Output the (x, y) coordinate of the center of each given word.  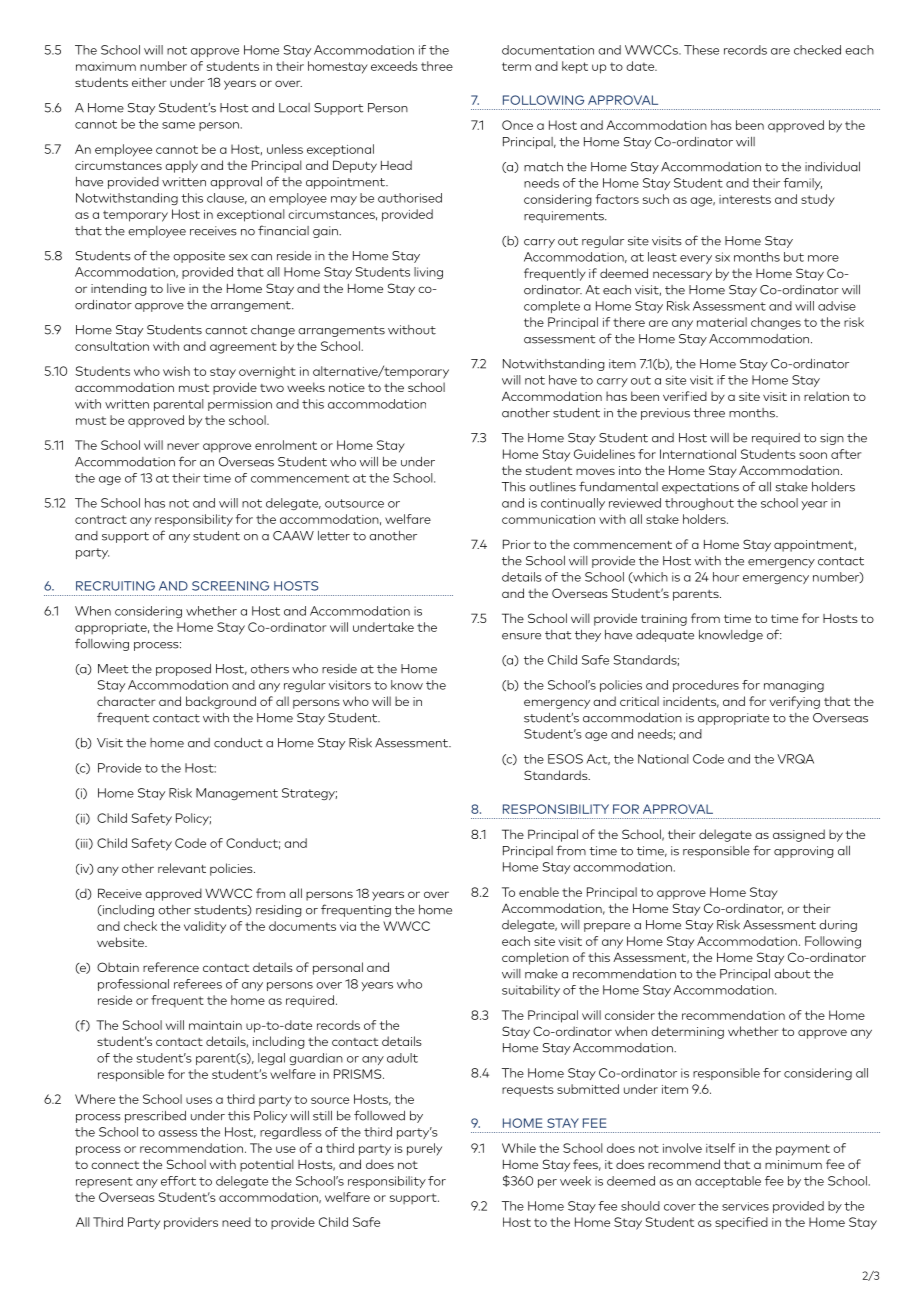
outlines (552, 487)
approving (804, 852)
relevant (182, 868)
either (149, 82)
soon (813, 455)
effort (178, 1181)
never (183, 446)
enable (539, 892)
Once (517, 125)
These (701, 50)
